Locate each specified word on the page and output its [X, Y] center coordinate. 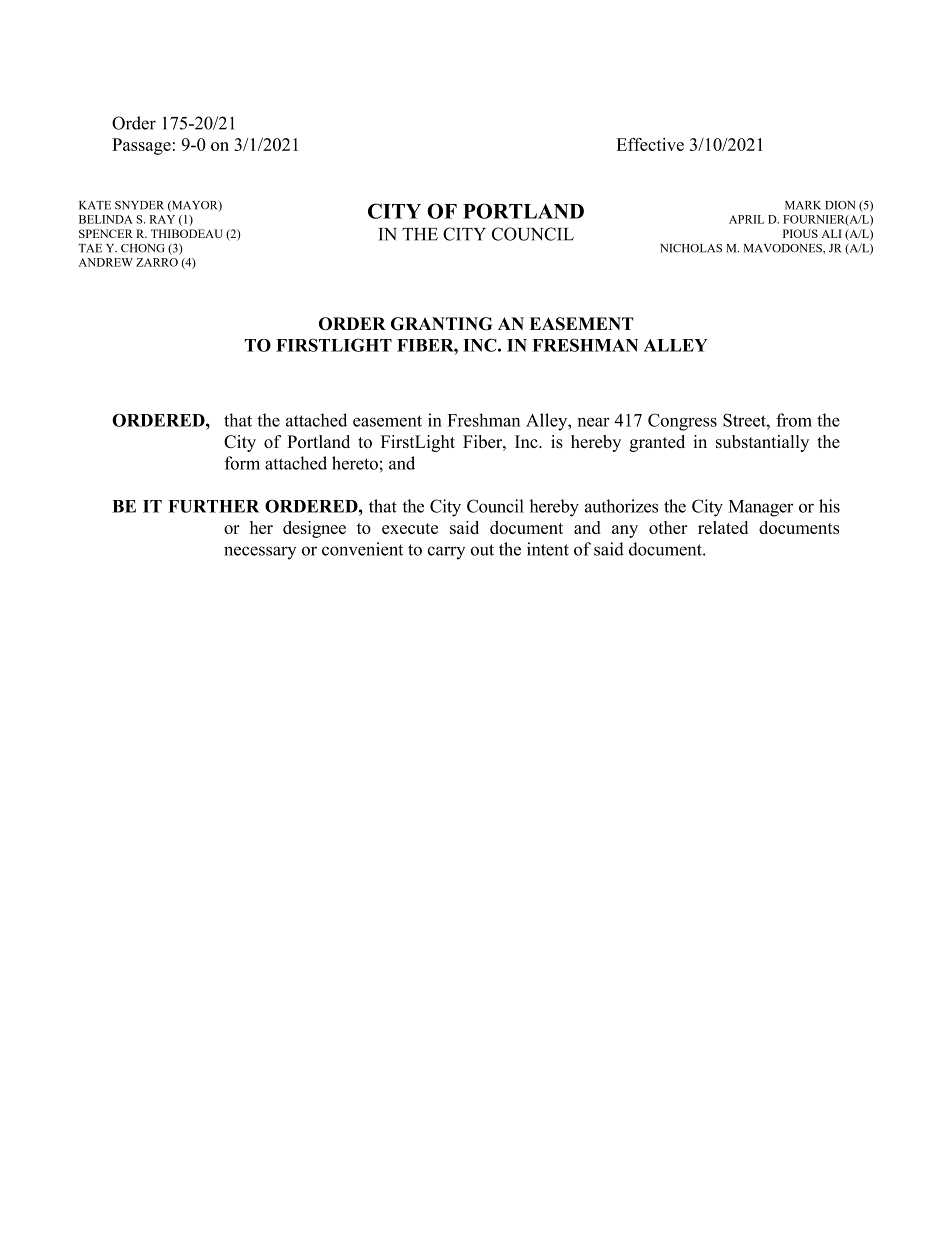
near [594, 422]
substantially [762, 443]
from [794, 420]
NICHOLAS [691, 248]
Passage [141, 146]
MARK [803, 205]
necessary [260, 553]
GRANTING [441, 324]
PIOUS [800, 233]
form [242, 463]
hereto [355, 463]
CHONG [143, 248]
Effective [650, 144]
